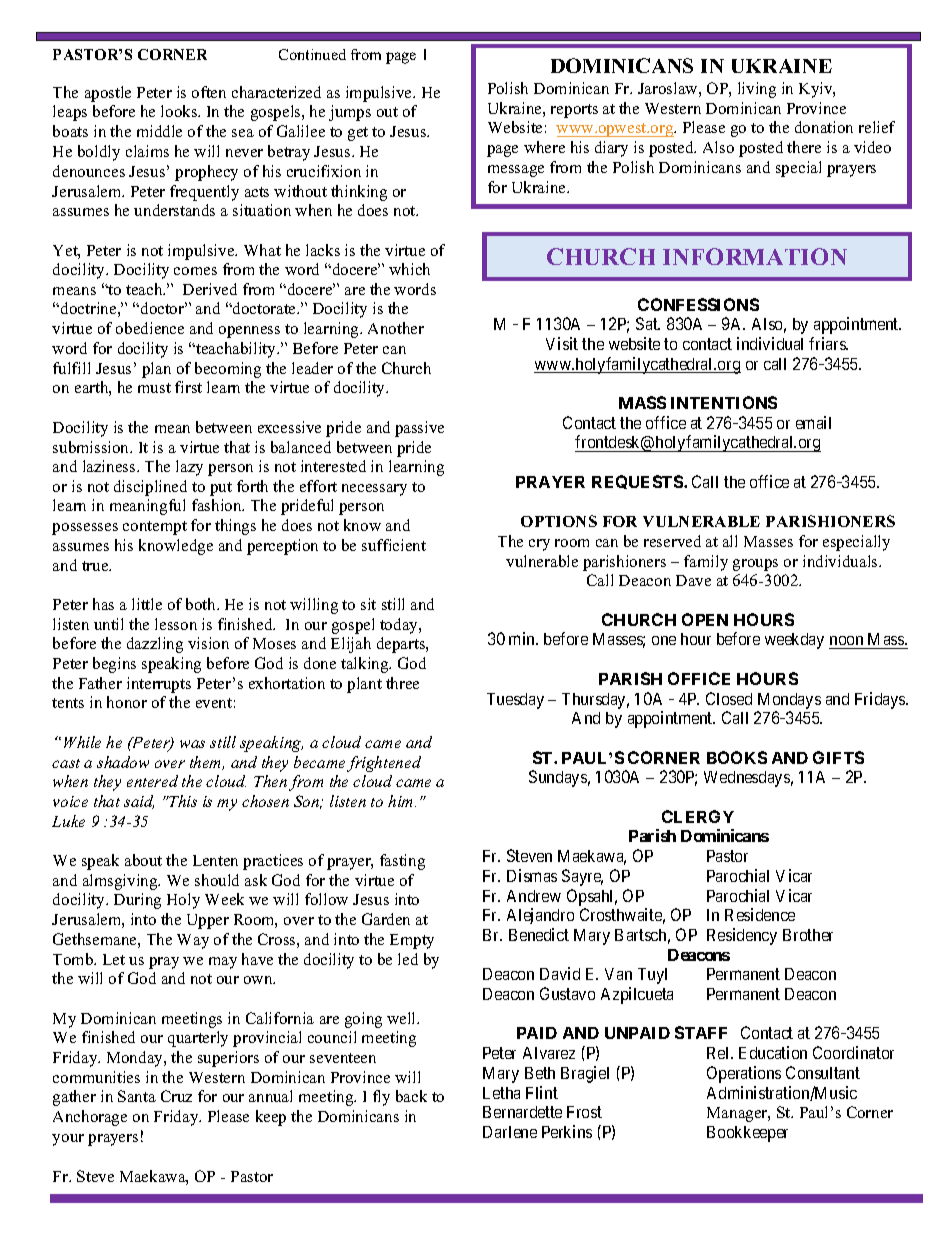  I want to click on reports, so click(574, 111).
